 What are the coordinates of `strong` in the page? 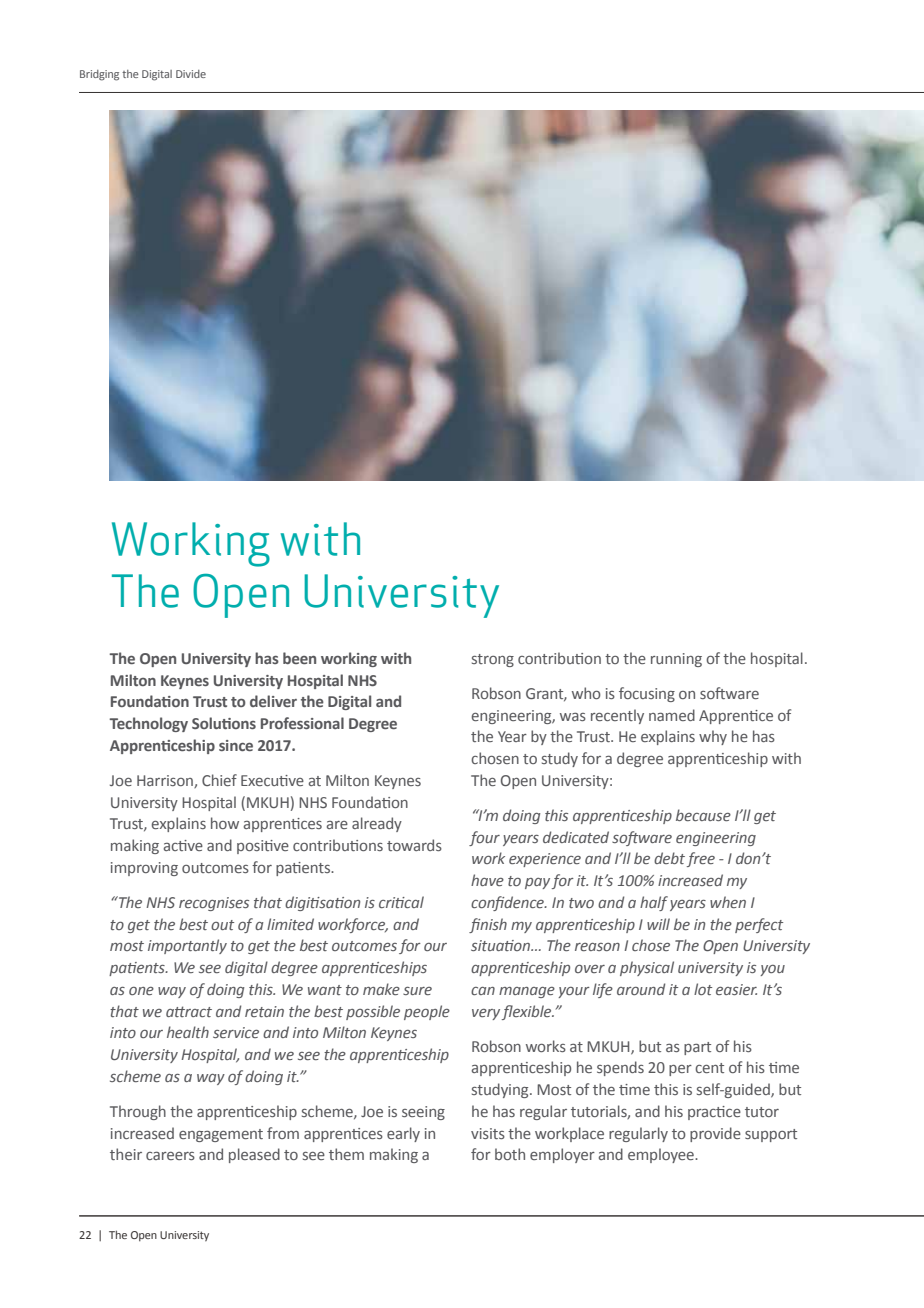 It's located at (493, 660).
